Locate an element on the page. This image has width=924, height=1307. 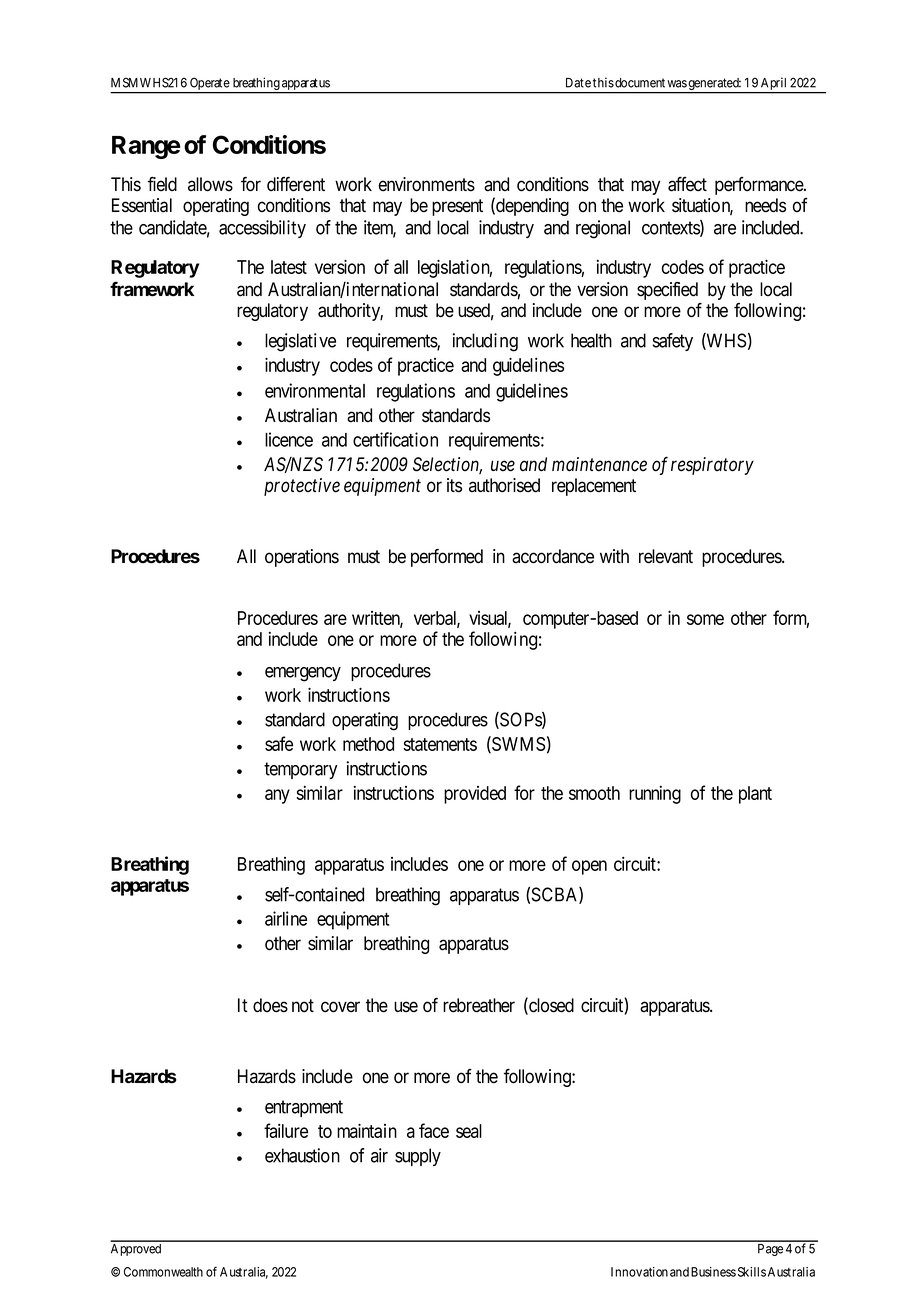
Operate is located at coordinates (209, 85).
